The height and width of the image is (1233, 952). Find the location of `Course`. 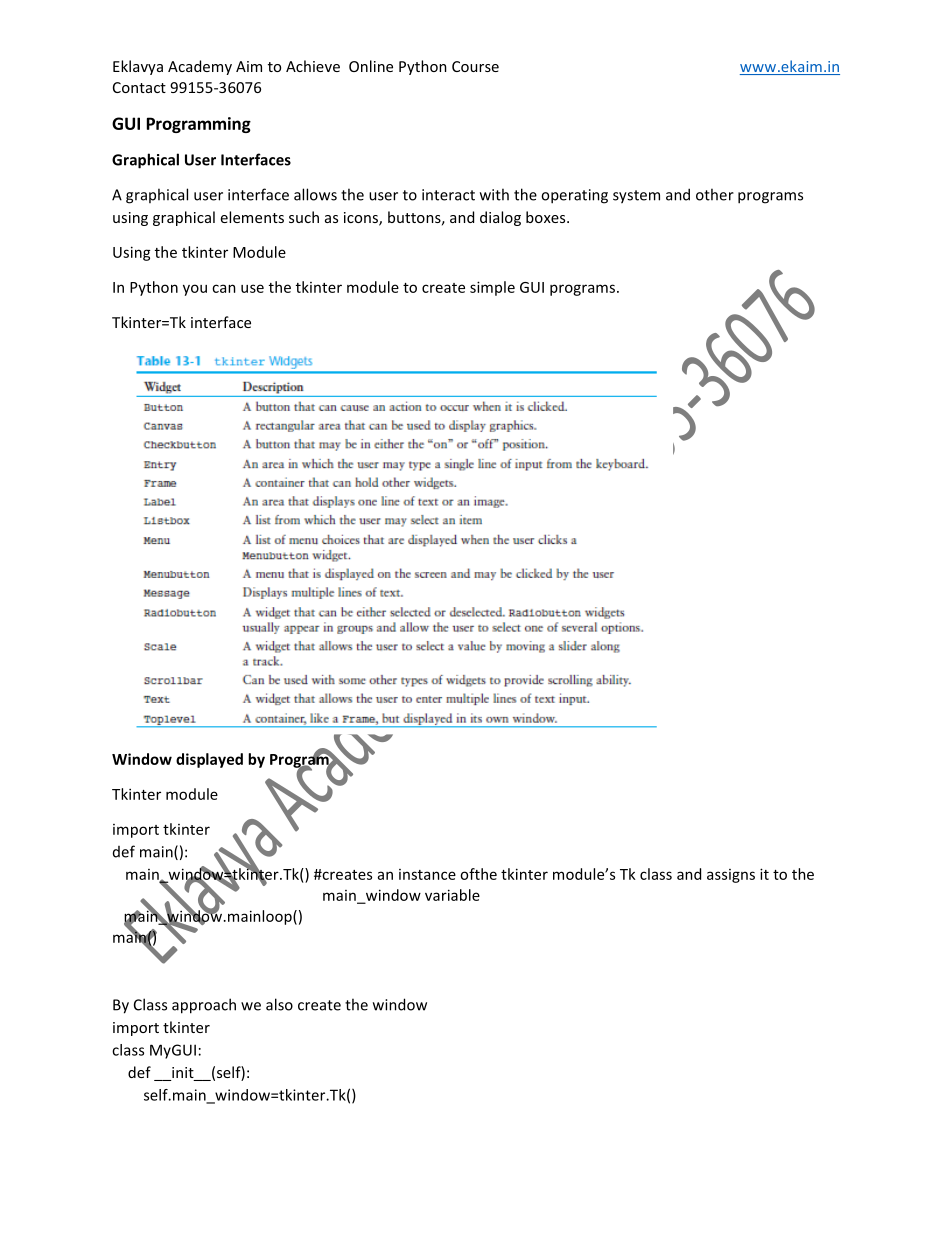

Course is located at coordinates (475, 66).
